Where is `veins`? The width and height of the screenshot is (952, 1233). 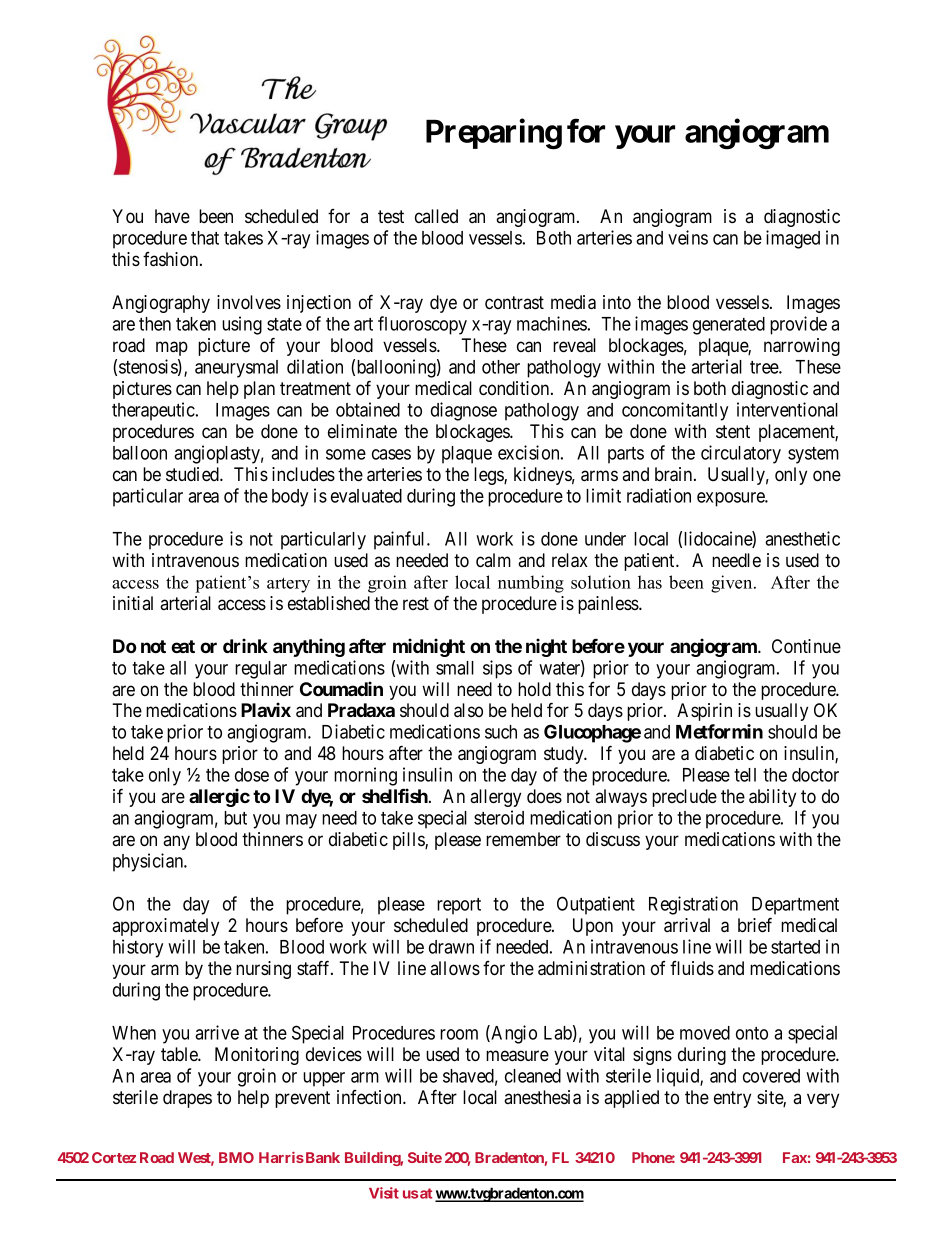
veins is located at coordinates (688, 237).
